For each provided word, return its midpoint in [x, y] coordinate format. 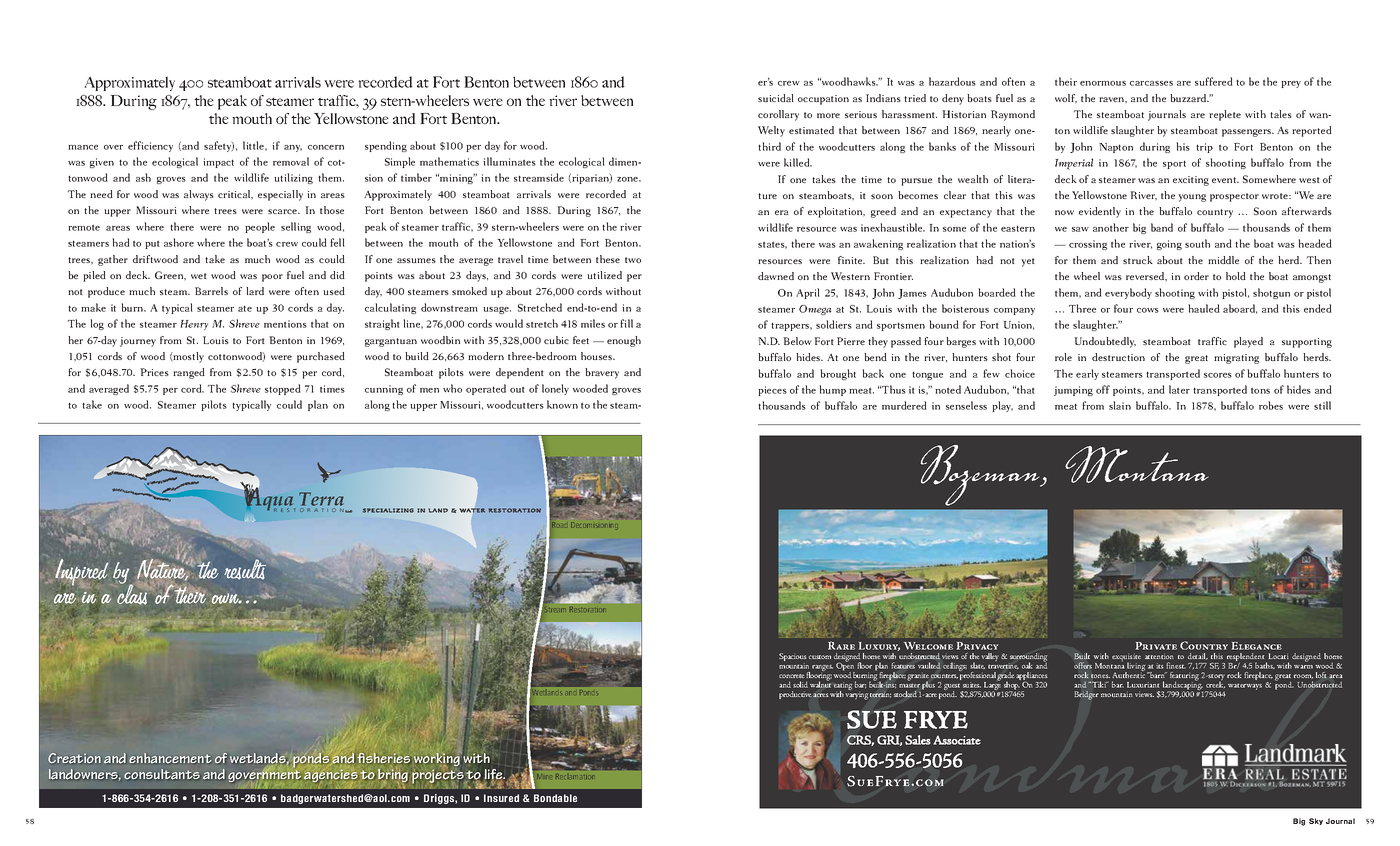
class [133, 593]
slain [1120, 405]
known [562, 404]
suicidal [776, 98]
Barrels [211, 291]
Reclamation [574, 776]
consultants [162, 774]
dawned [776, 276]
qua [279, 504]
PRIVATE [1156, 646]
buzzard [1189, 98]
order [1196, 276]
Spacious [793, 658]
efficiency [150, 146]
